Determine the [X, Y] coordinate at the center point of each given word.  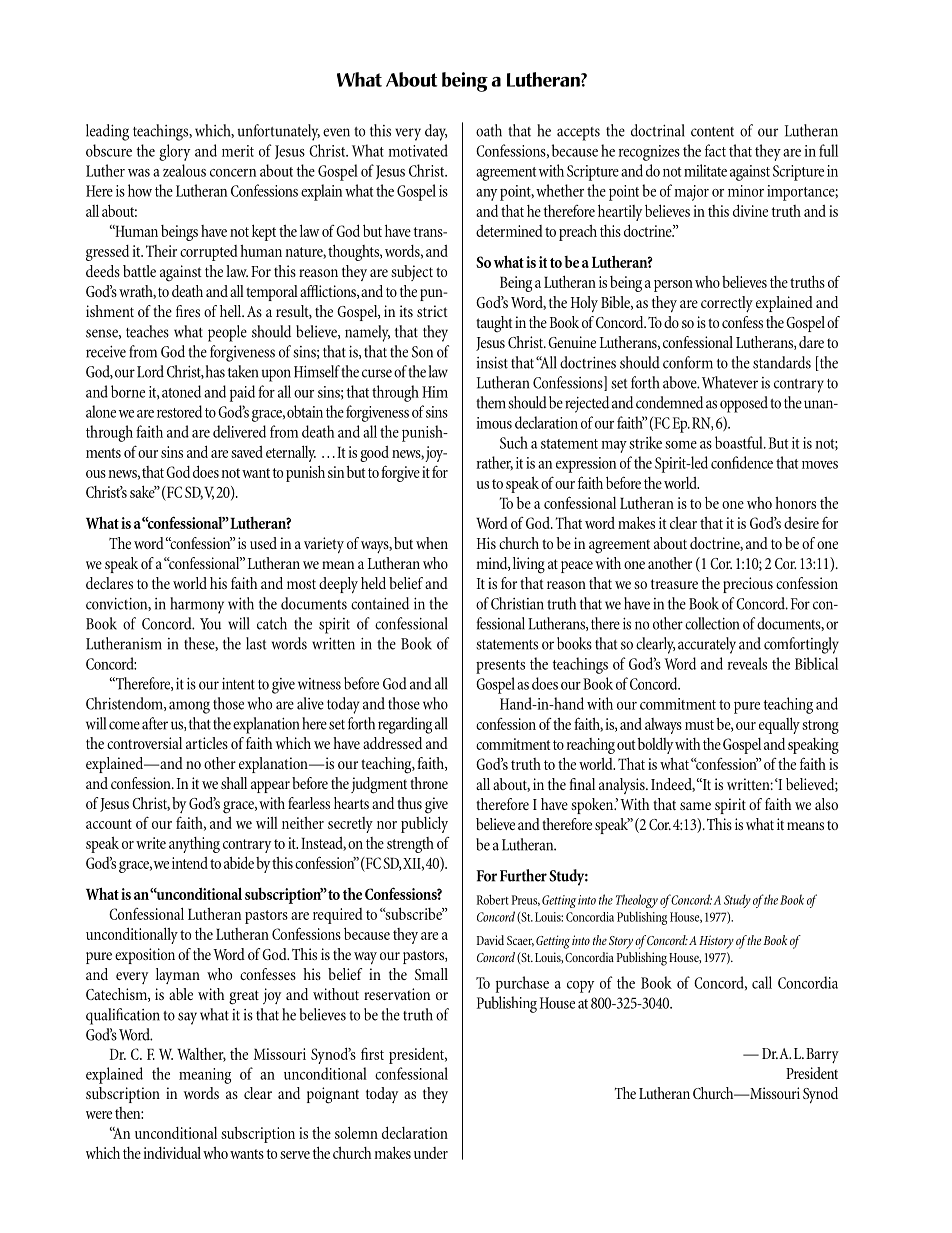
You [210, 624]
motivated [418, 150]
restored [179, 411]
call [762, 982]
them [491, 402]
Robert [493, 899]
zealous [184, 170]
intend [190, 863]
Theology [637, 901]
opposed [744, 404]
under [431, 1153]
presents [500, 667]
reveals [747, 663]
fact [715, 150]
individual [172, 1153]
